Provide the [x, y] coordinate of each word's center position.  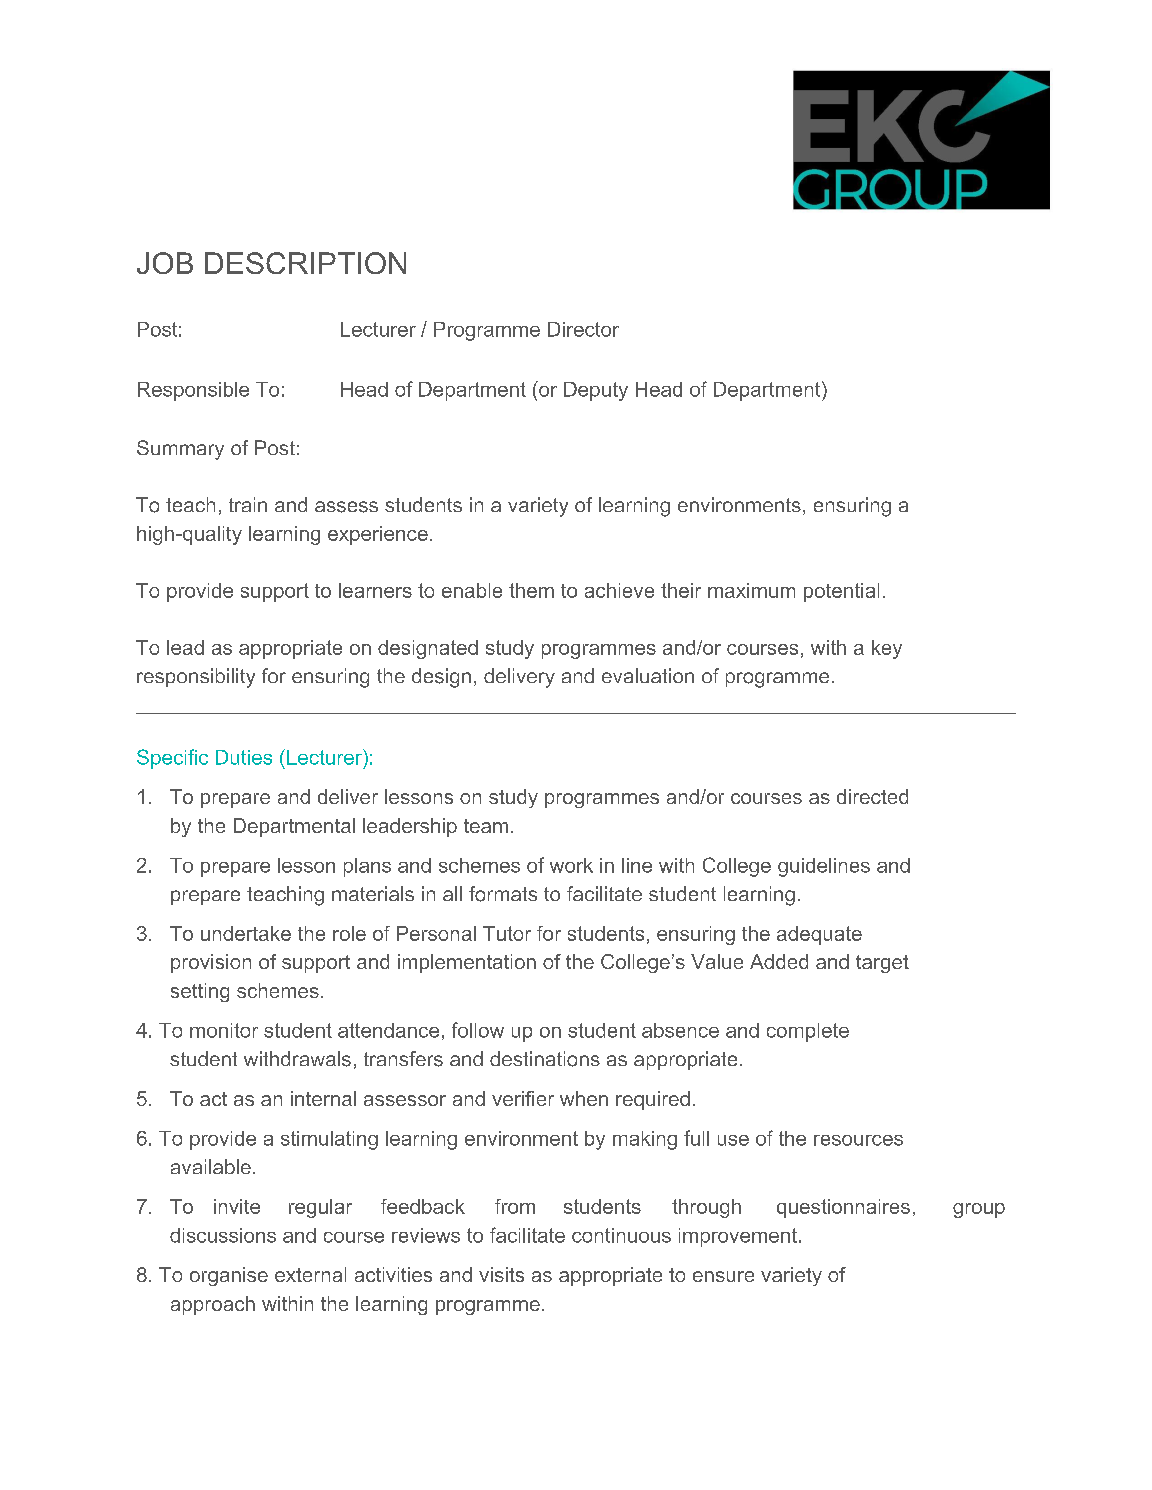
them [531, 590]
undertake [246, 933]
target [882, 964]
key [887, 649]
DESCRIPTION [305, 263]
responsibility [196, 678]
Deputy [596, 391]
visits [501, 1274]
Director [583, 329]
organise [229, 1276]
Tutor [507, 933]
